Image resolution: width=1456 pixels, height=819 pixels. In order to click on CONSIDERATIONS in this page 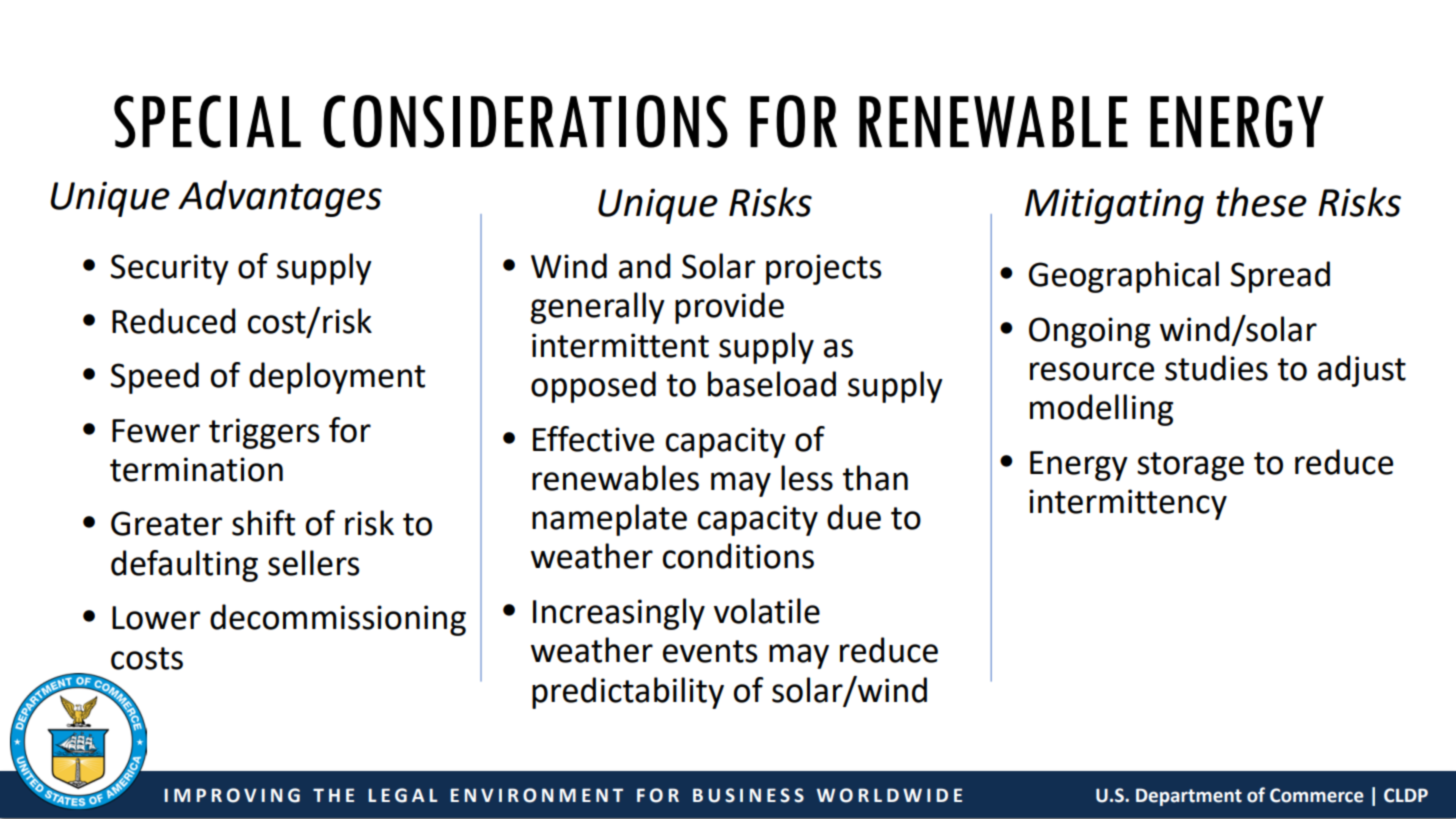, I will do `click(525, 121)`.
